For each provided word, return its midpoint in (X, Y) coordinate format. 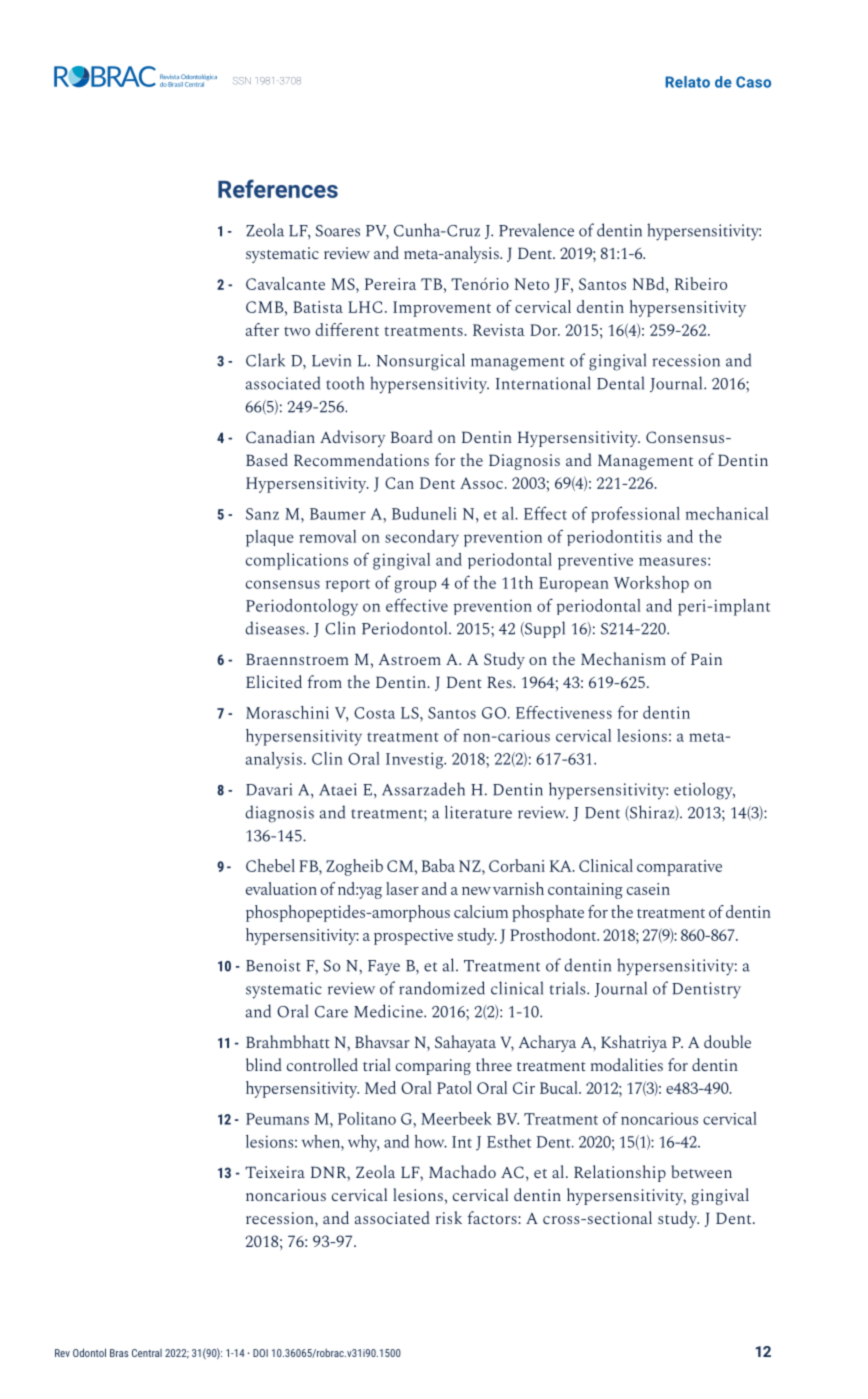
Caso (753, 82)
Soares (338, 231)
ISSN (242, 81)
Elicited (274, 681)
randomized (442, 988)
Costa (374, 713)
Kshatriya (634, 1043)
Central (147, 1353)
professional (635, 515)
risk (449, 1217)
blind (264, 1064)
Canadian (280, 436)
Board (412, 436)
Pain (706, 659)
